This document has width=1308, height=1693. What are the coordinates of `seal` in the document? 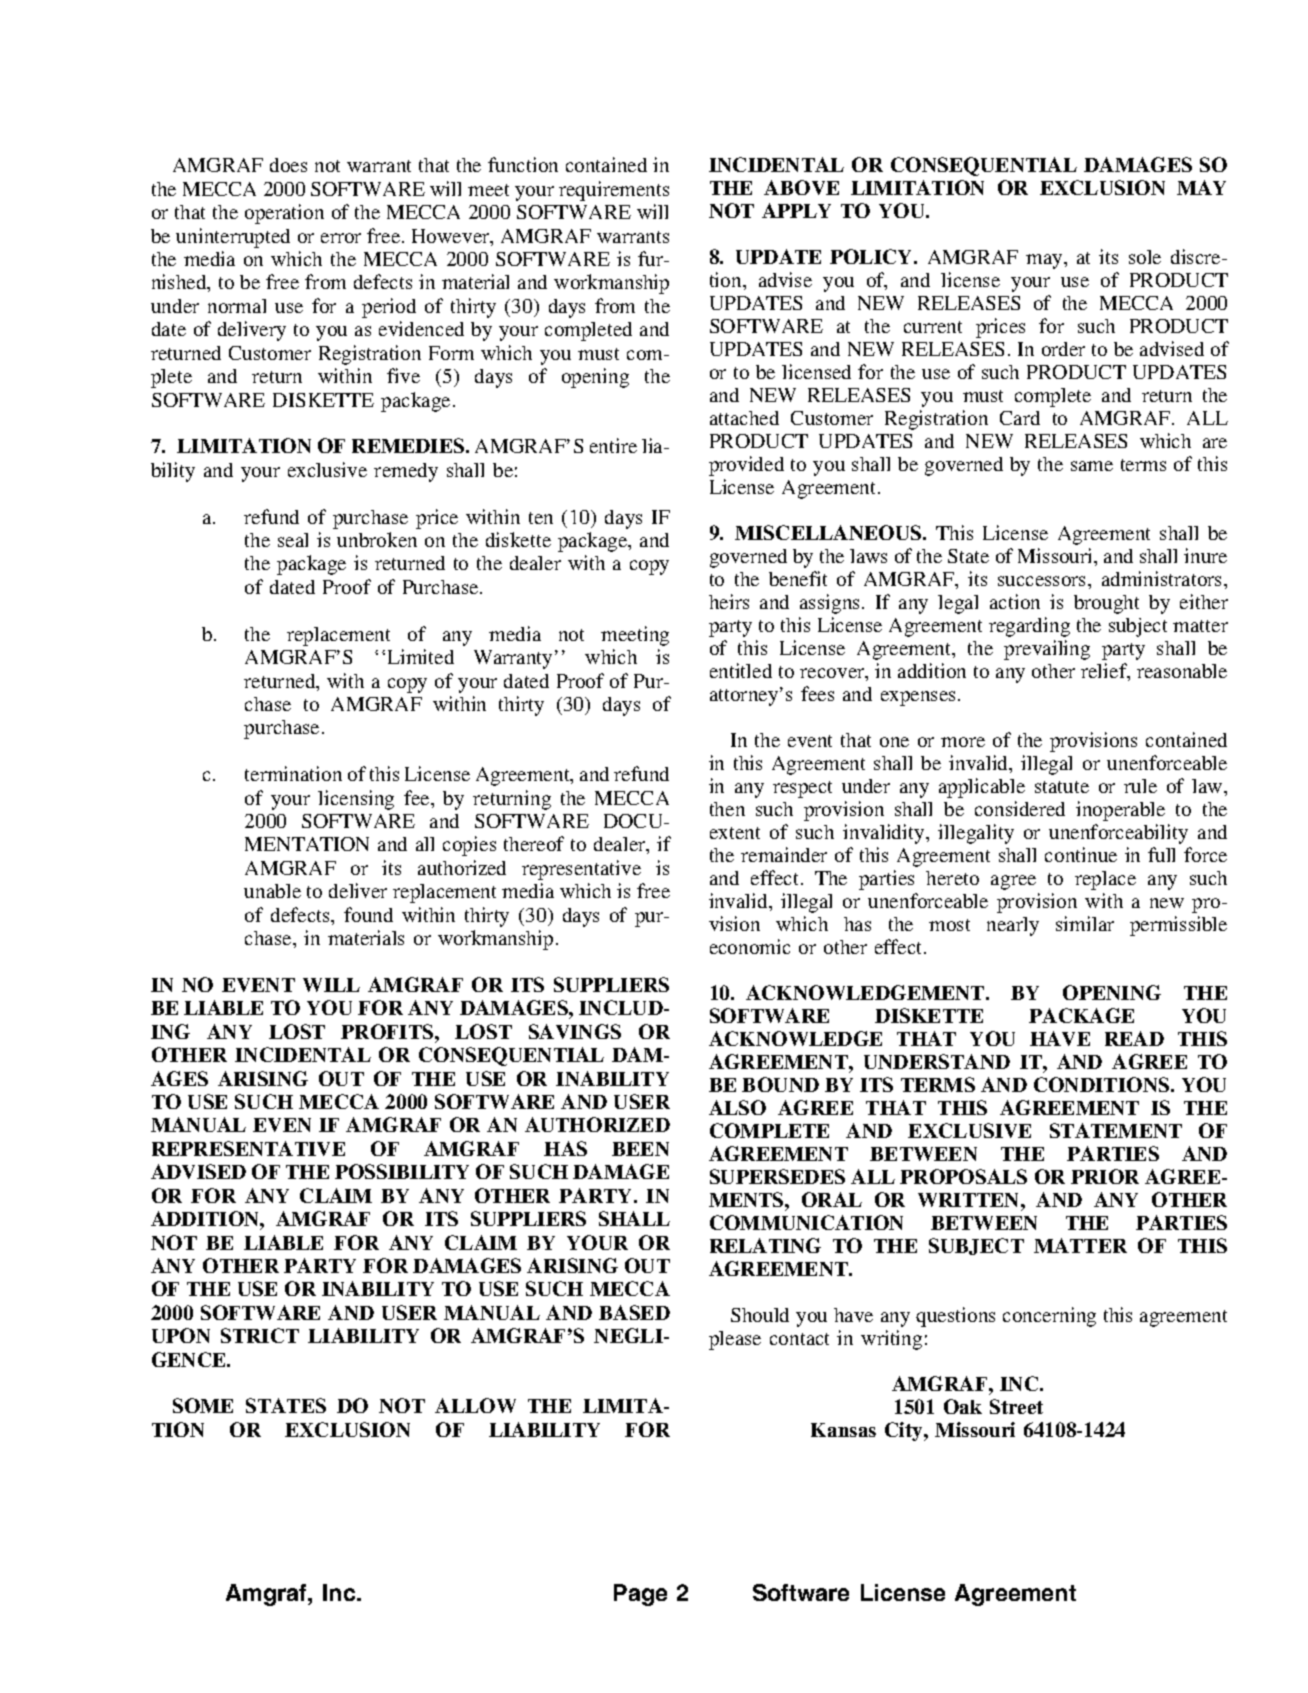 It's located at (293, 540).
